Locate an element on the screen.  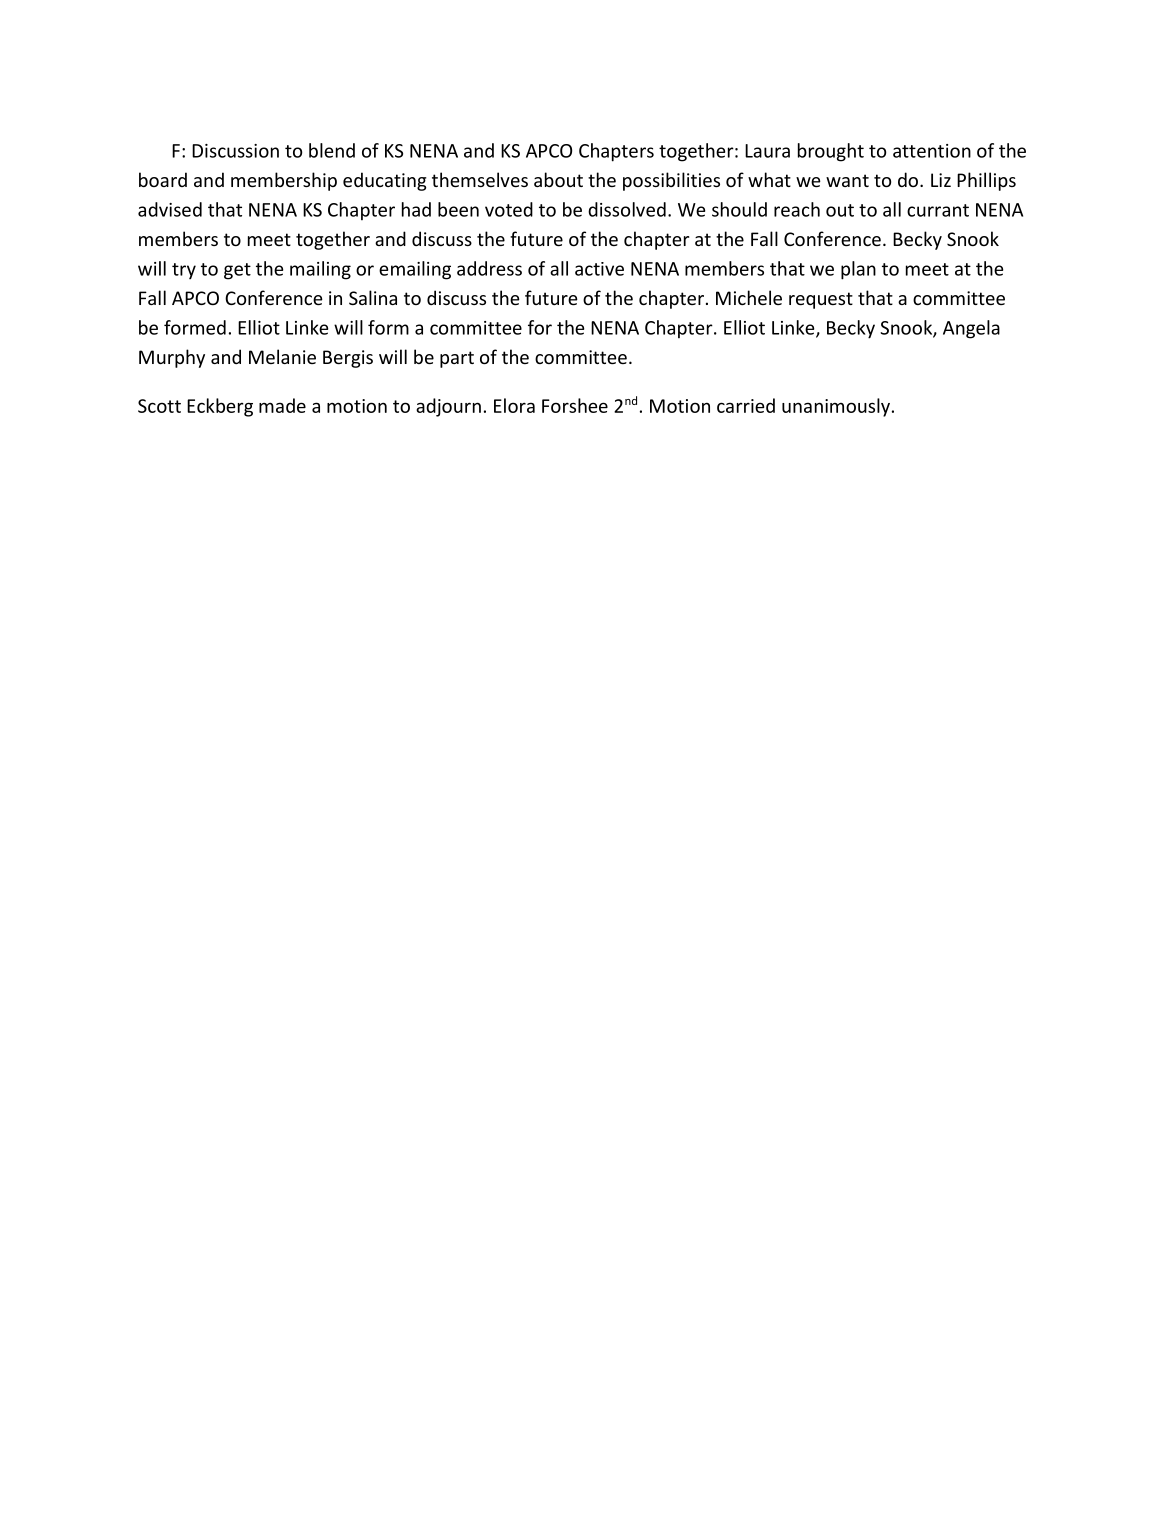
plan is located at coordinates (858, 270).
